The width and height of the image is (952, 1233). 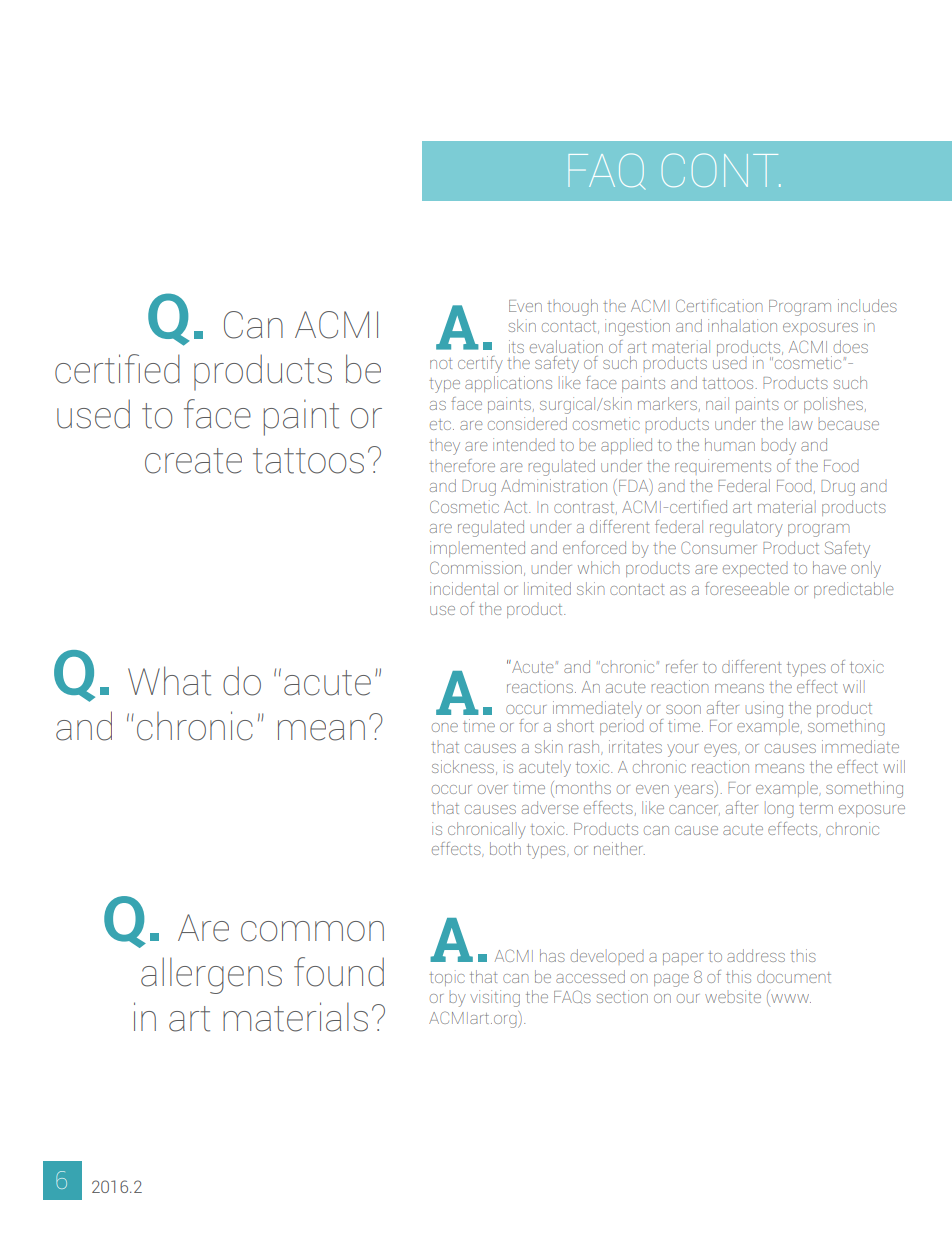 What do you see at coordinates (681, 666) in the image?
I see `refer` at bounding box center [681, 666].
